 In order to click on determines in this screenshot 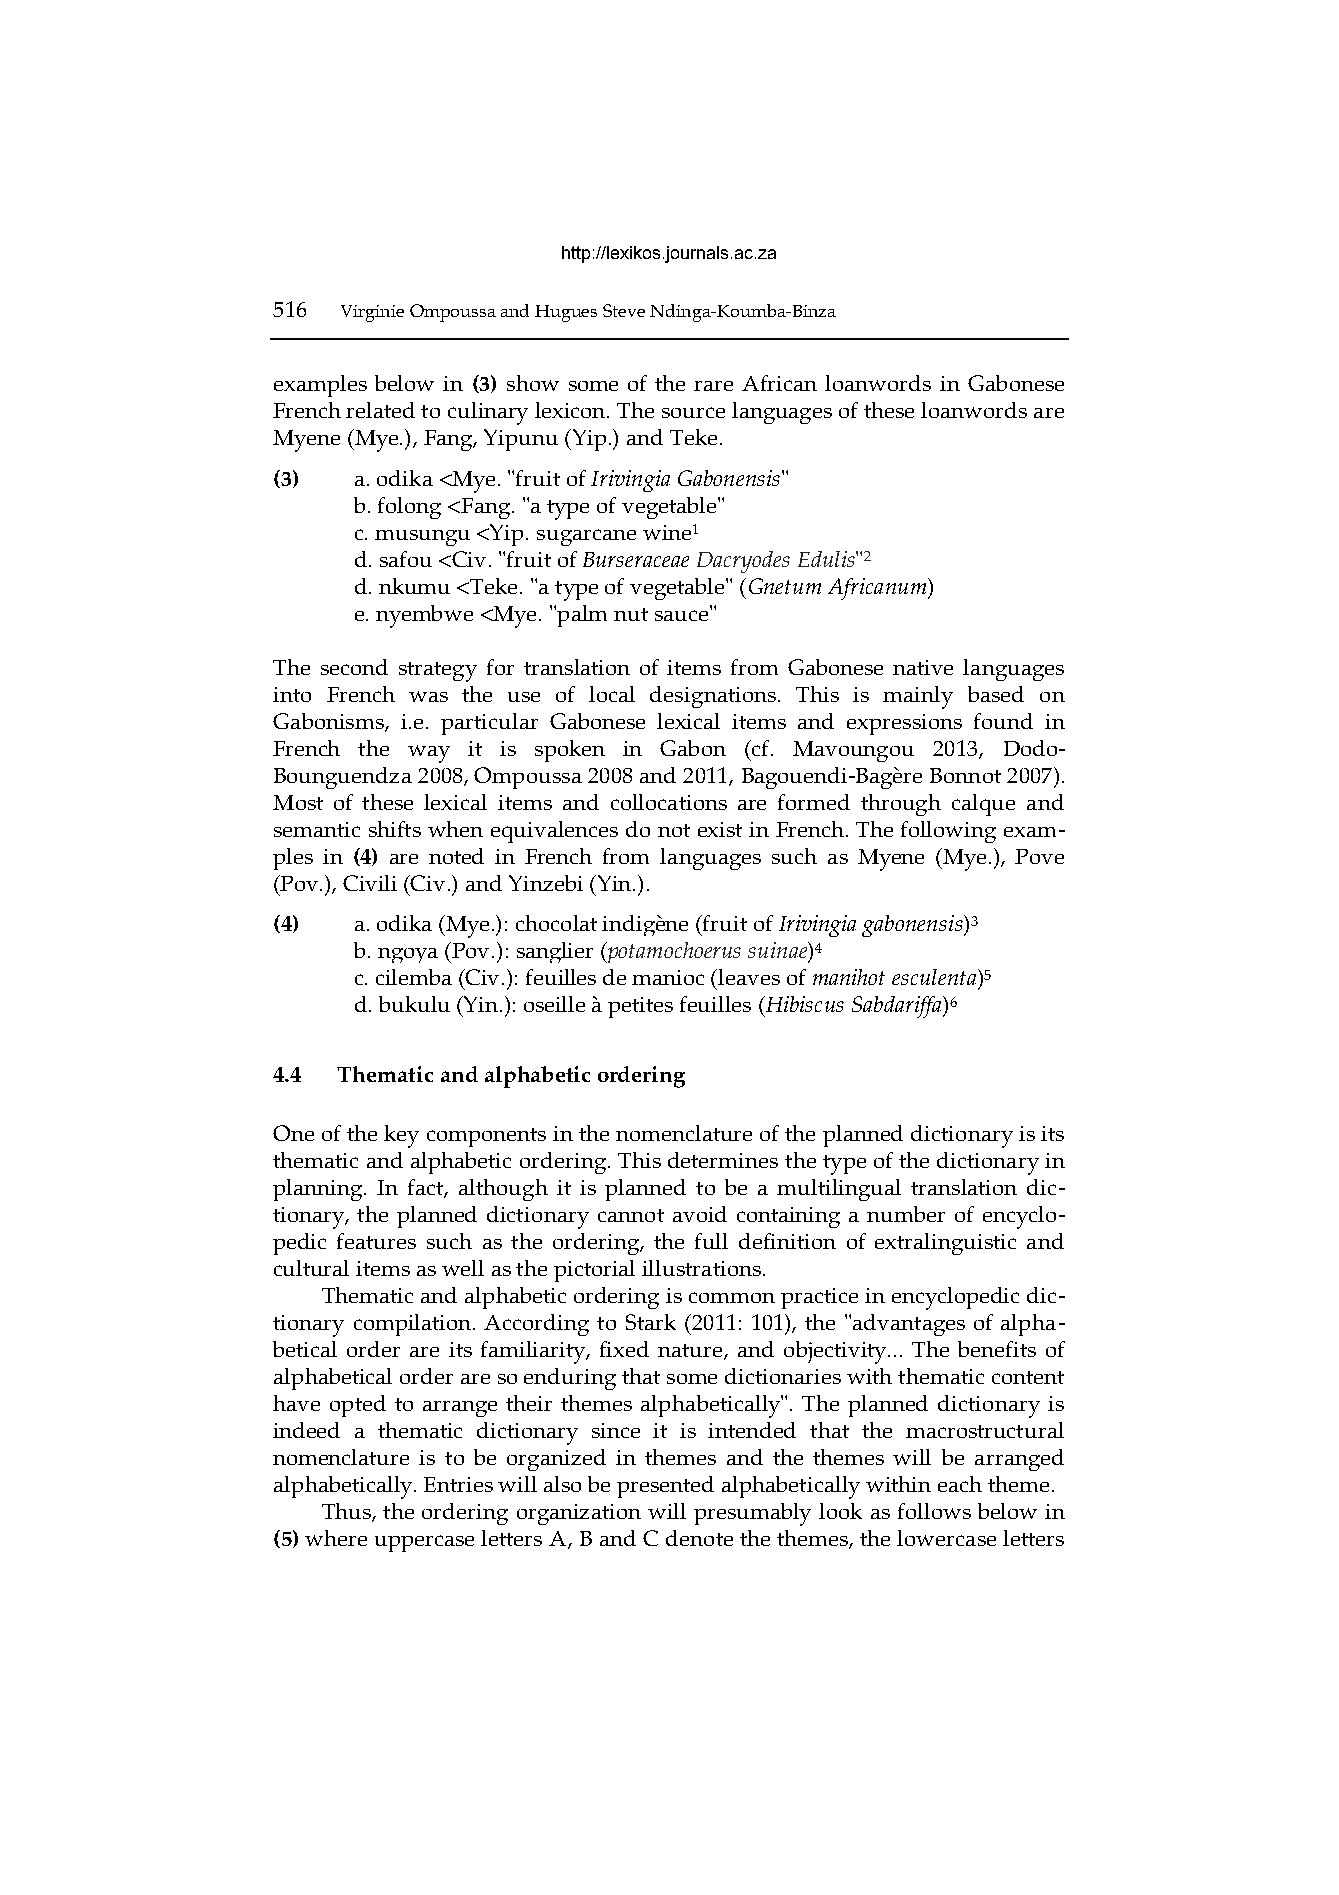, I will do `click(723, 1160)`.
